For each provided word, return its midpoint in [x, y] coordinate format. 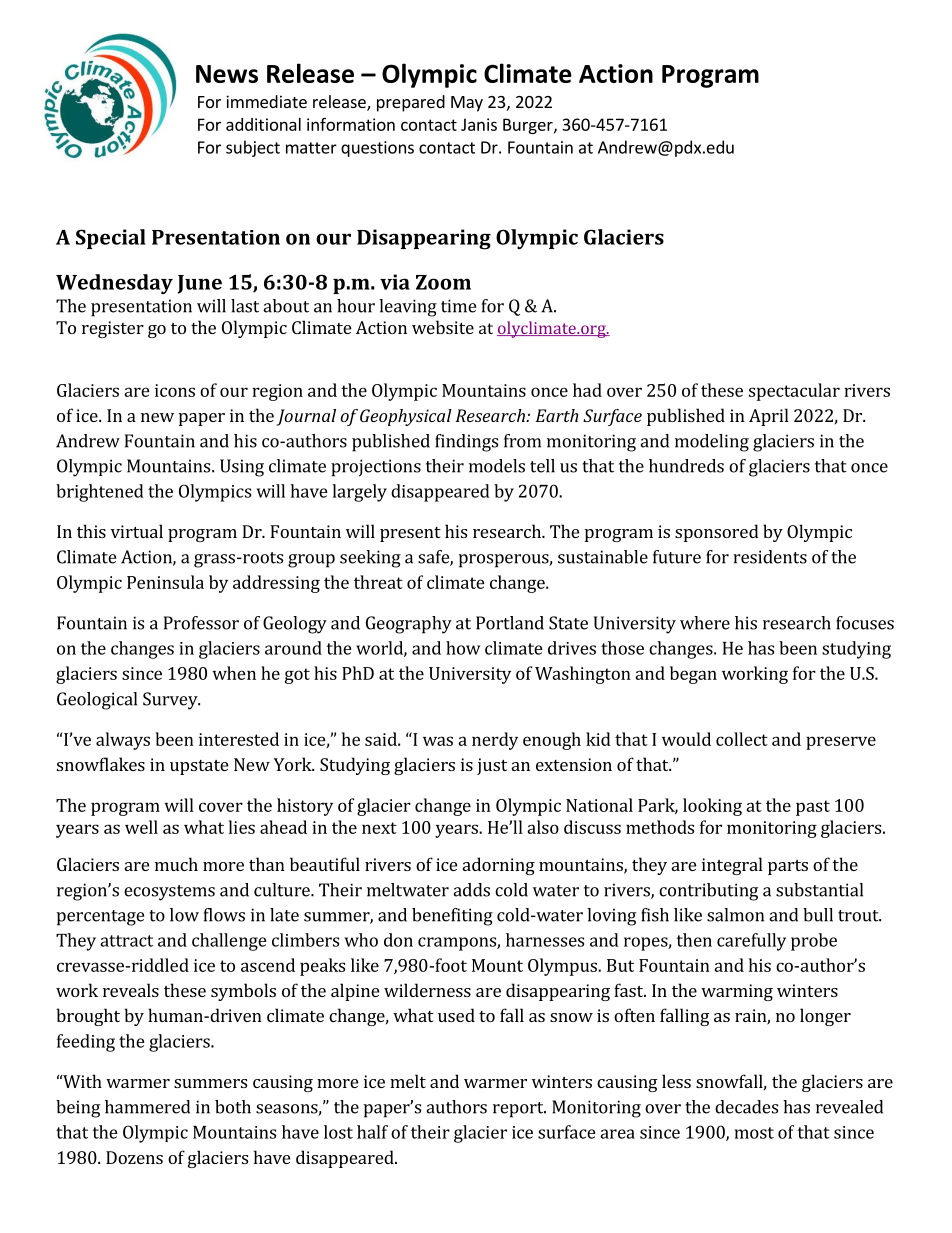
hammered [147, 1107]
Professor [201, 623]
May [467, 104]
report [519, 1110]
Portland [510, 623]
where [705, 623]
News [227, 74]
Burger [529, 126]
